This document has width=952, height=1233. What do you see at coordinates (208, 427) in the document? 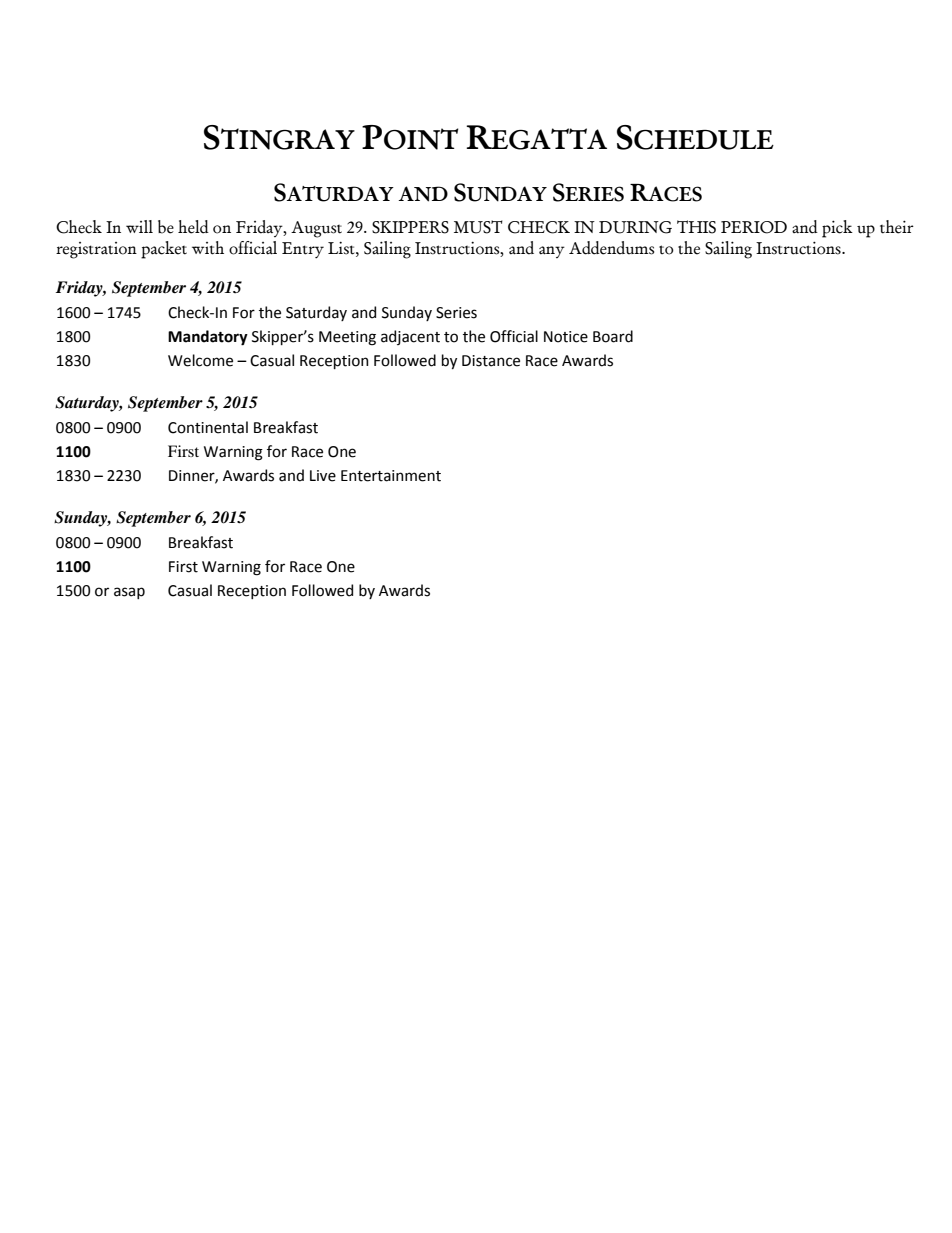
I see `Continental` at bounding box center [208, 427].
